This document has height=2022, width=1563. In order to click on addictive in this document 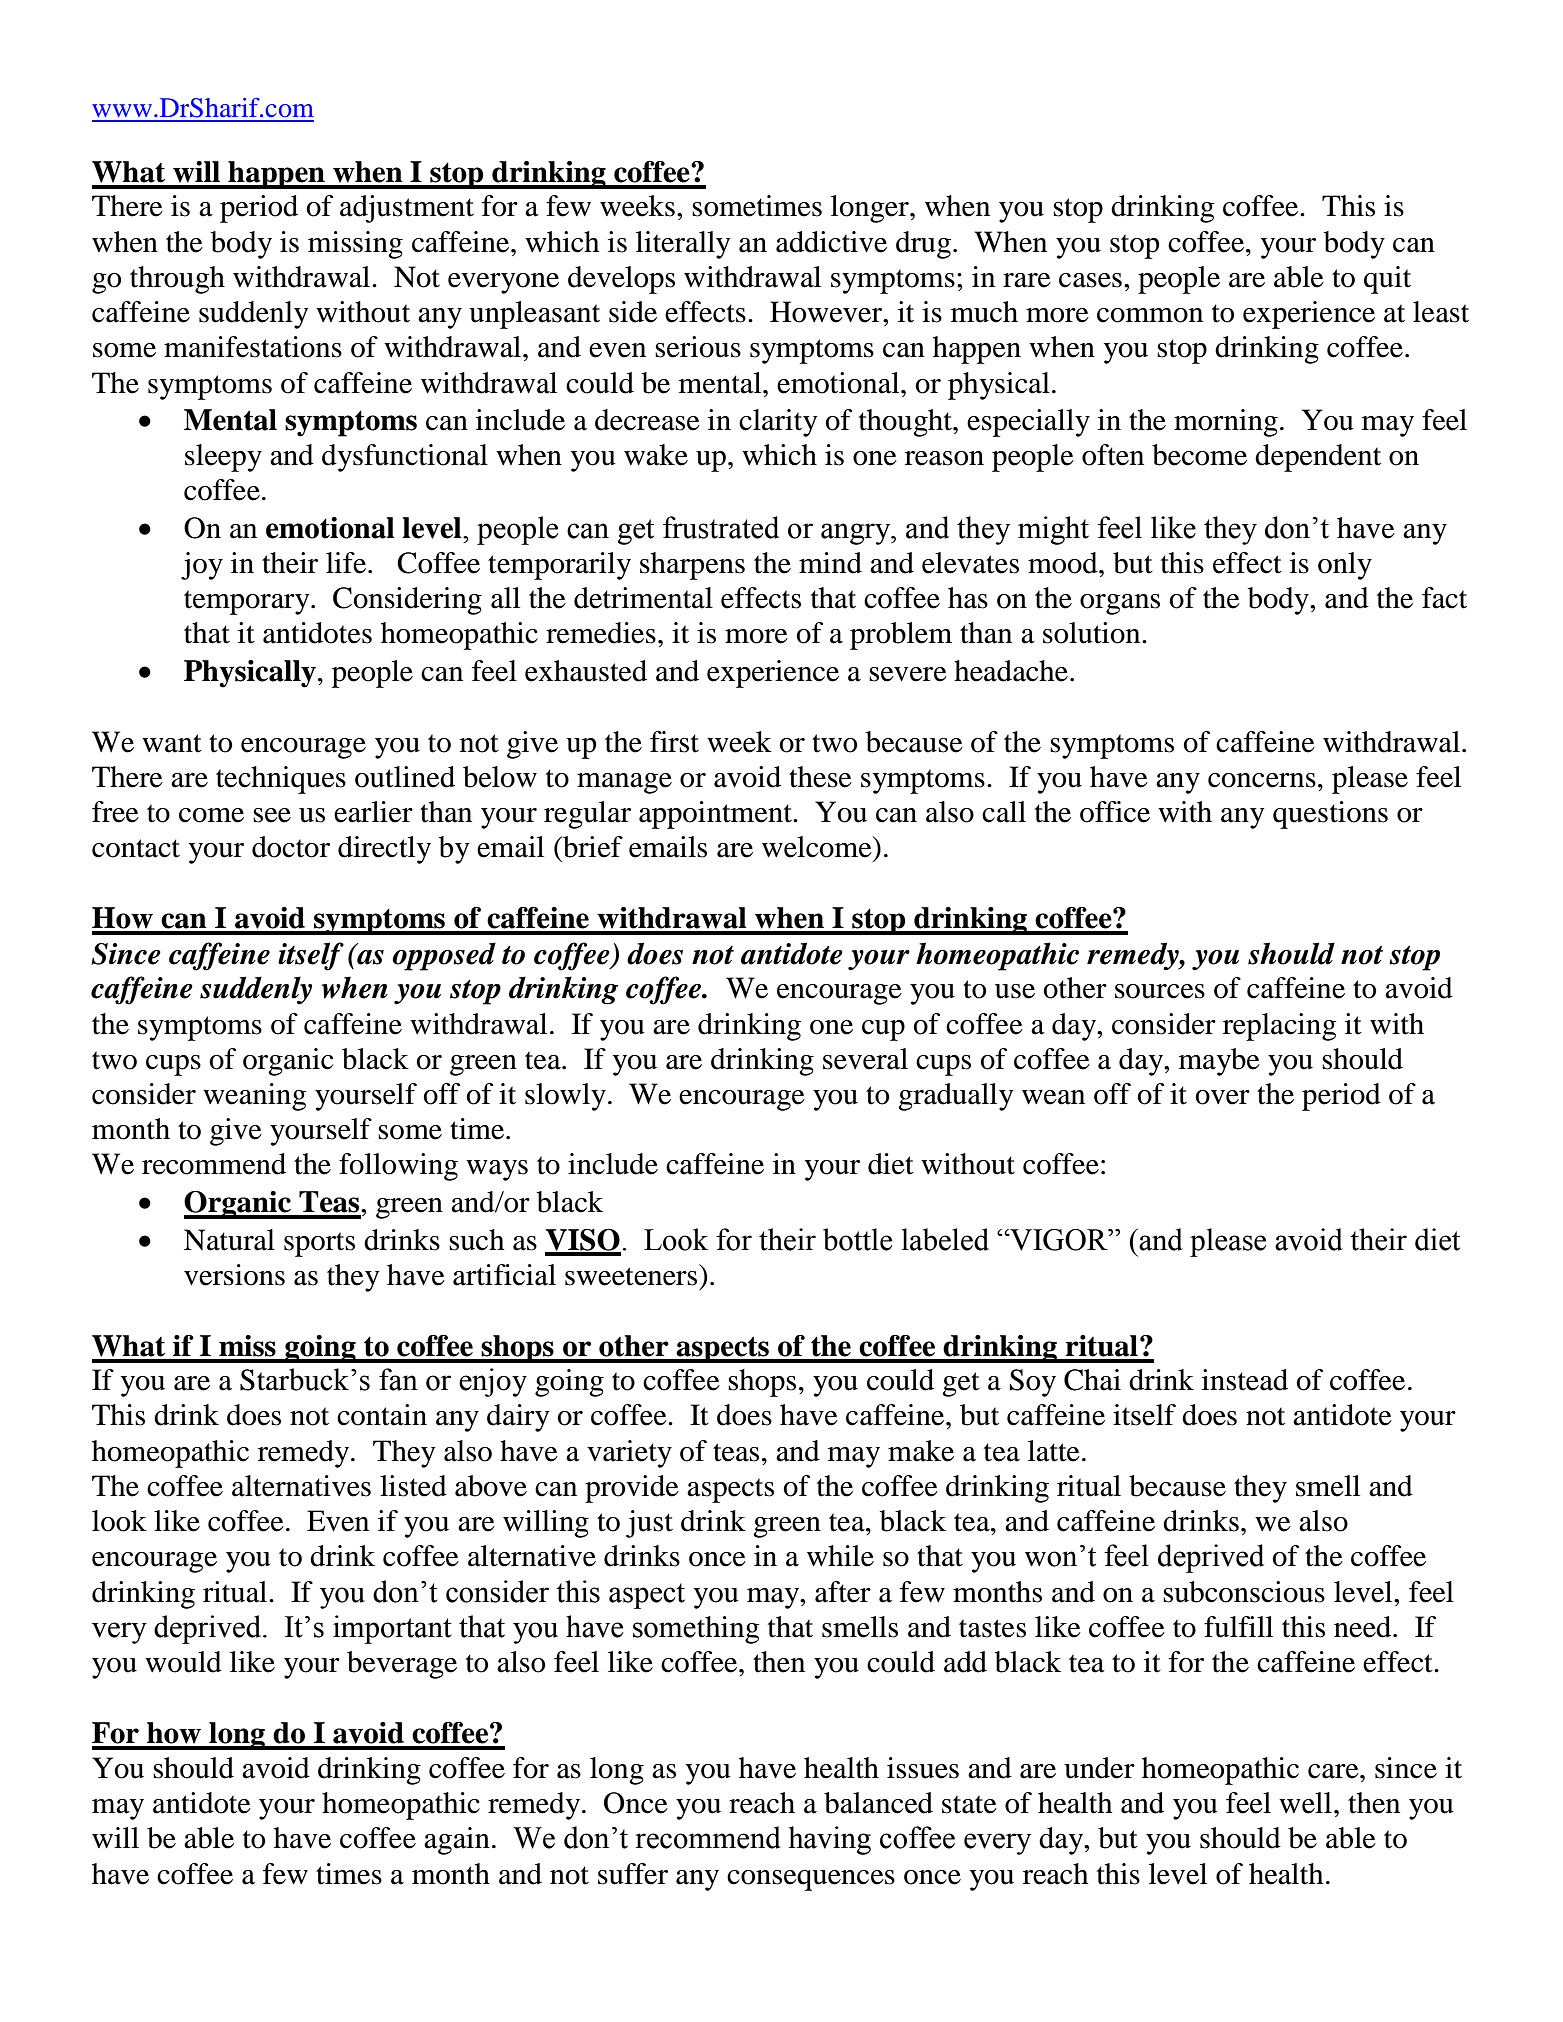, I will do `click(831, 242)`.
